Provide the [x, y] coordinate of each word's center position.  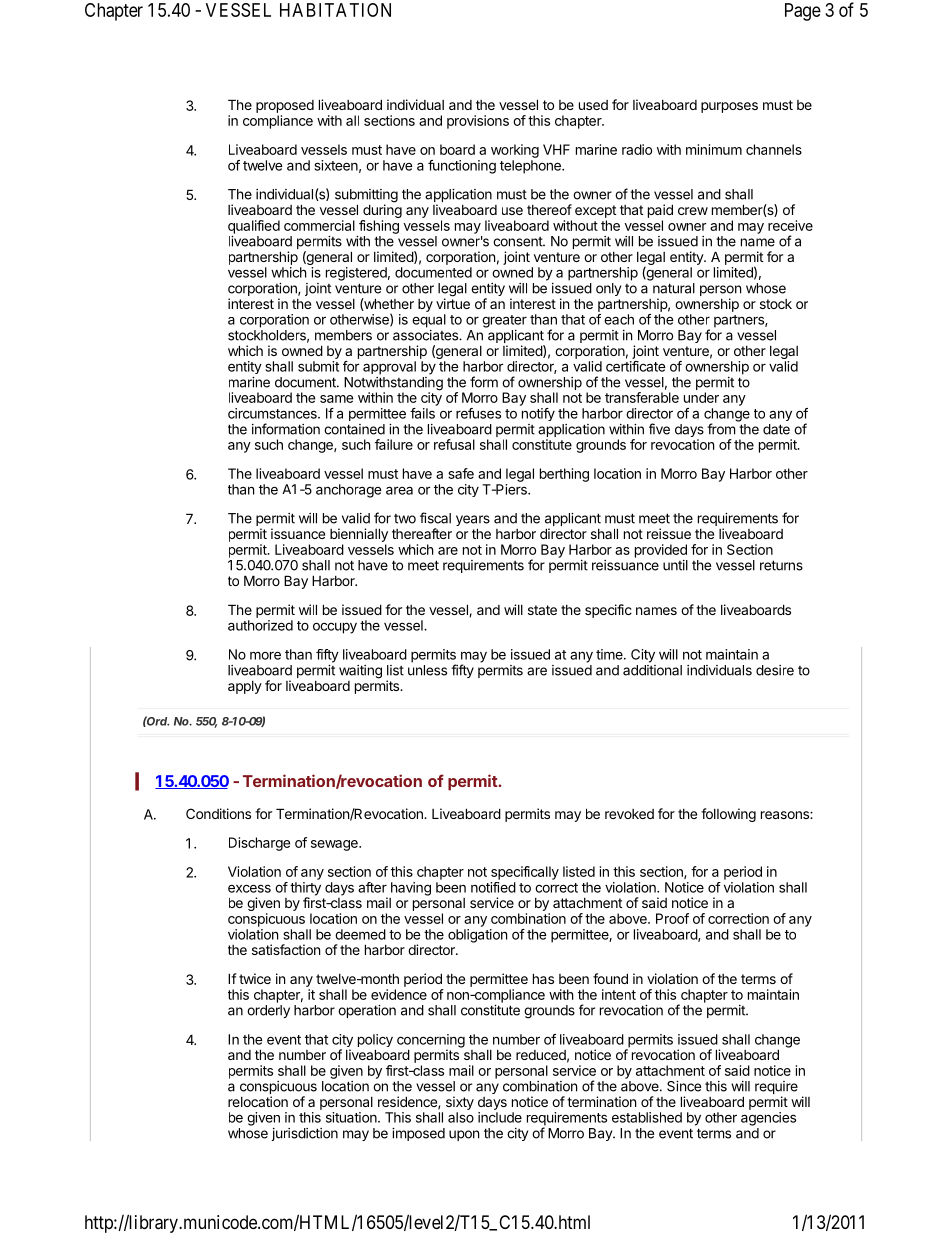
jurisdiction [305, 1134]
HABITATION [335, 10]
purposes [729, 107]
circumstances [273, 413]
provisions [478, 122]
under [701, 397]
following [728, 815]
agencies [768, 1119]
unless [427, 670]
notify [538, 414]
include [500, 1117]
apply [245, 687]
